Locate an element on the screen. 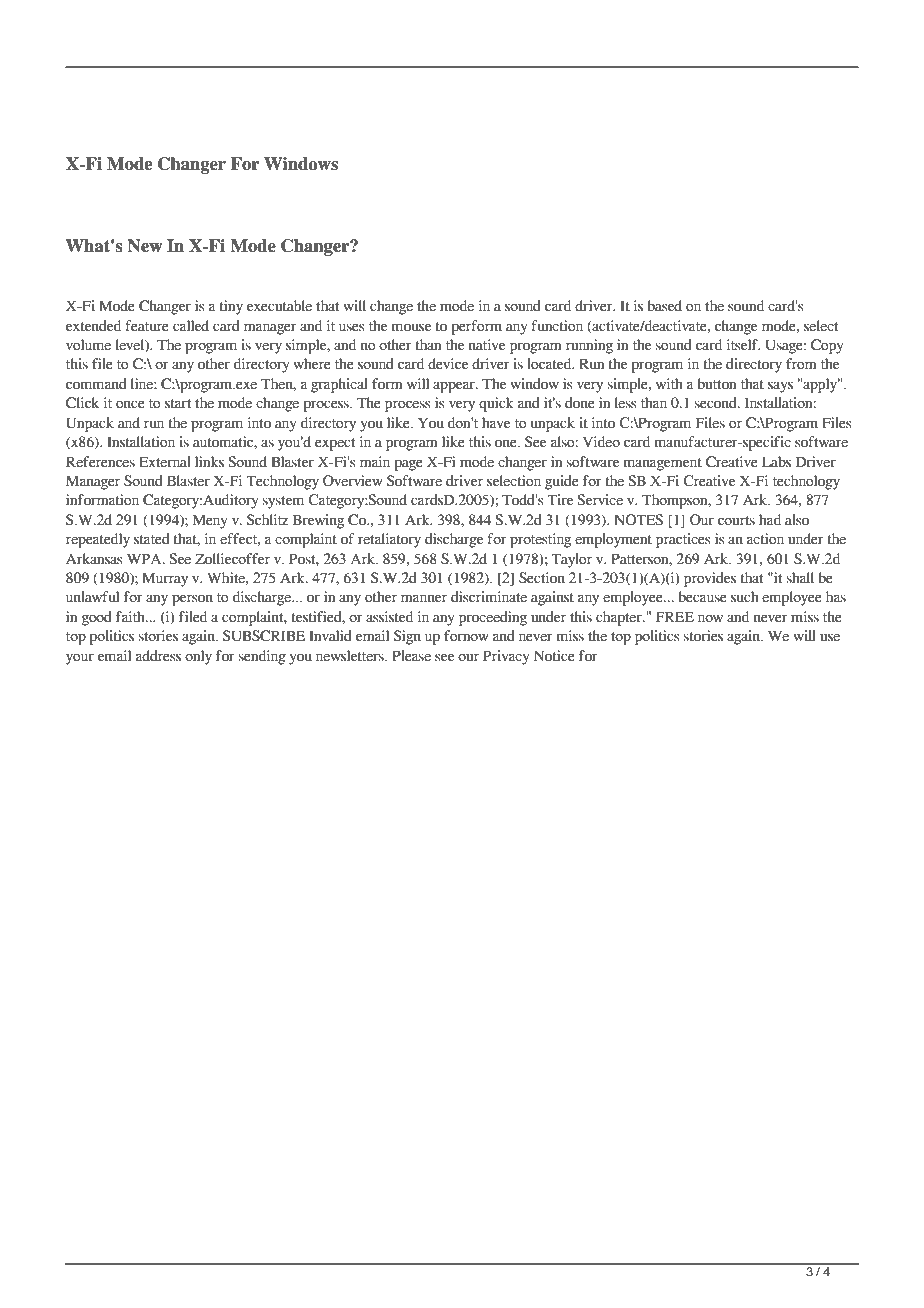 The height and width of the screenshot is (1308, 924). page is located at coordinates (409, 465).
